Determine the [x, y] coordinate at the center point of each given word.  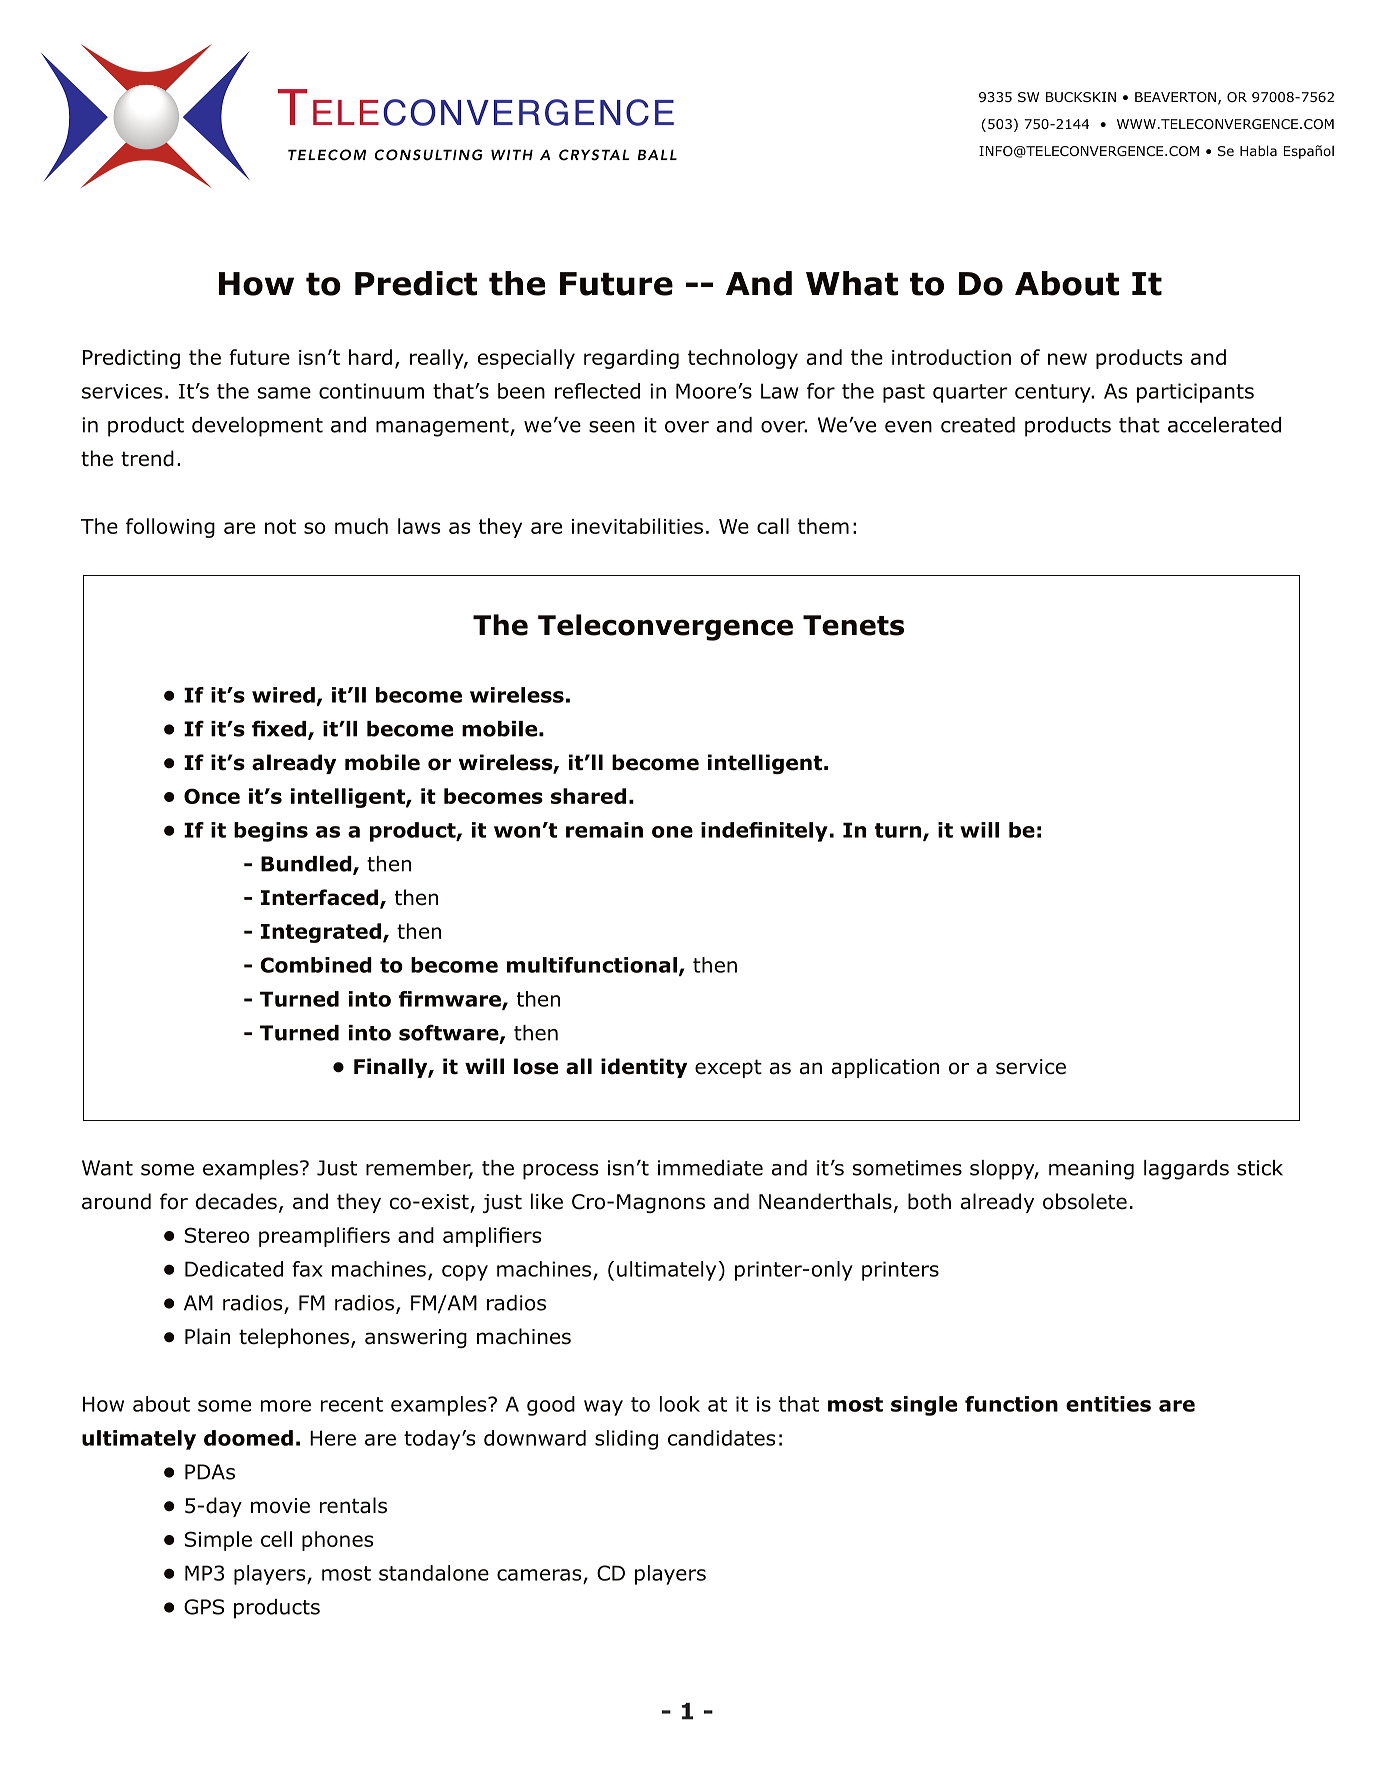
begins [271, 832]
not [280, 526]
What [852, 283]
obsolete [1085, 1201]
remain [604, 830]
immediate [710, 1168]
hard [370, 357]
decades [236, 1201]
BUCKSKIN [1081, 97]
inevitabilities [637, 526]
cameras [539, 1575]
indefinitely [764, 832]
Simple [218, 1541]
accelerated [1224, 425]
